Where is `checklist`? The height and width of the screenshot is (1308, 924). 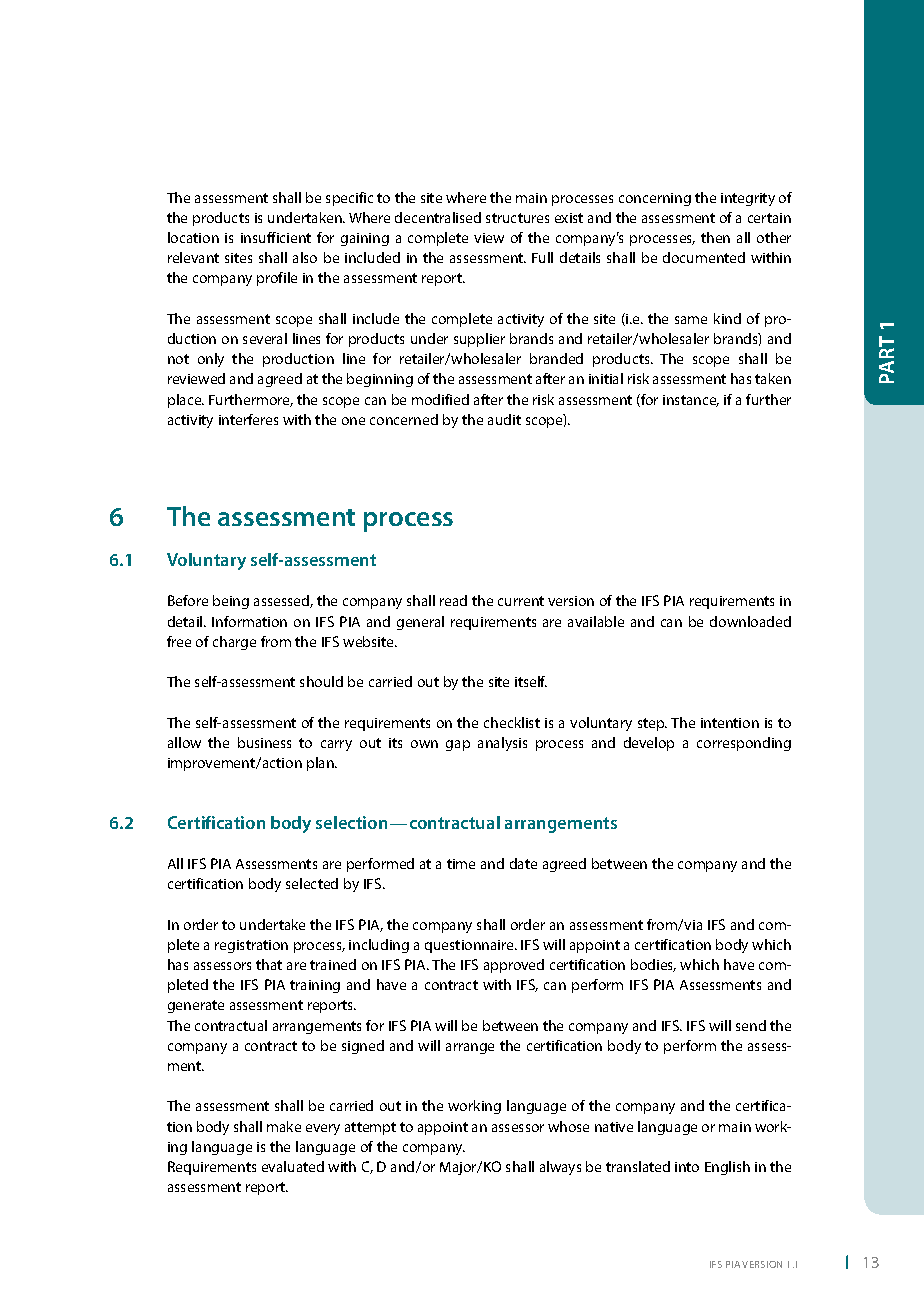 checklist is located at coordinates (512, 722).
